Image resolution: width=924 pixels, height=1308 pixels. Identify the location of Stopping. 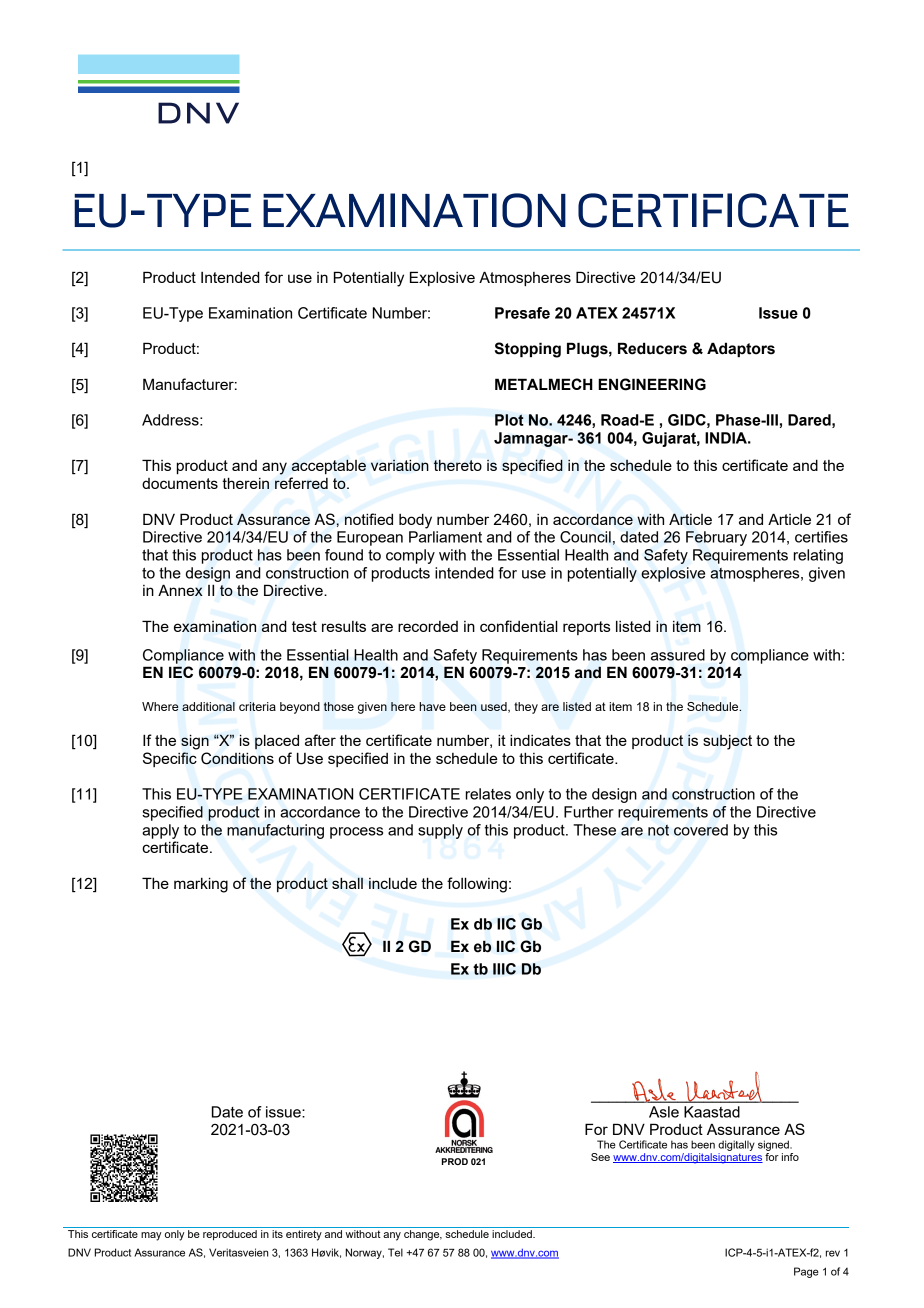
(528, 350).
